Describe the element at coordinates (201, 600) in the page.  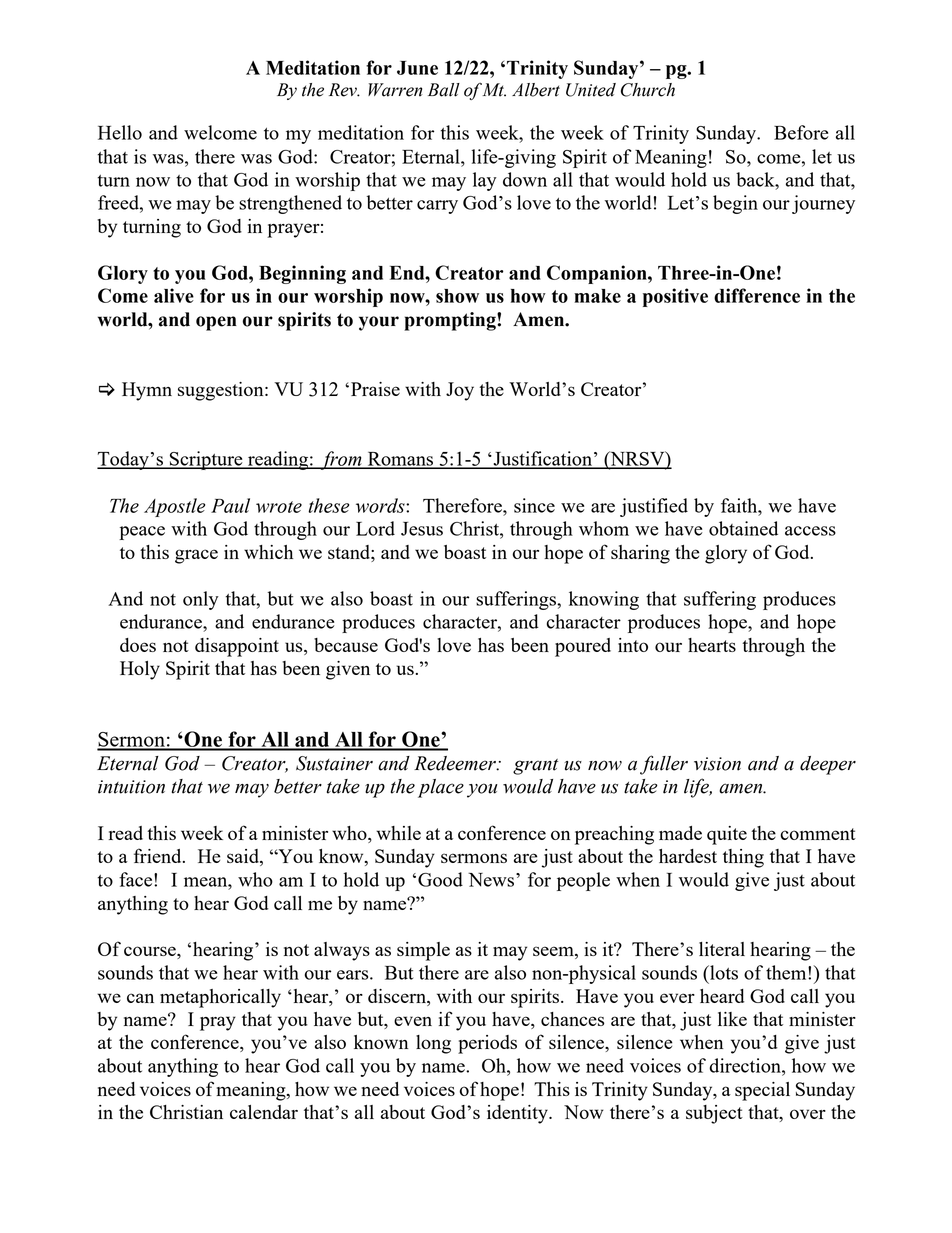
I see `only` at that location.
